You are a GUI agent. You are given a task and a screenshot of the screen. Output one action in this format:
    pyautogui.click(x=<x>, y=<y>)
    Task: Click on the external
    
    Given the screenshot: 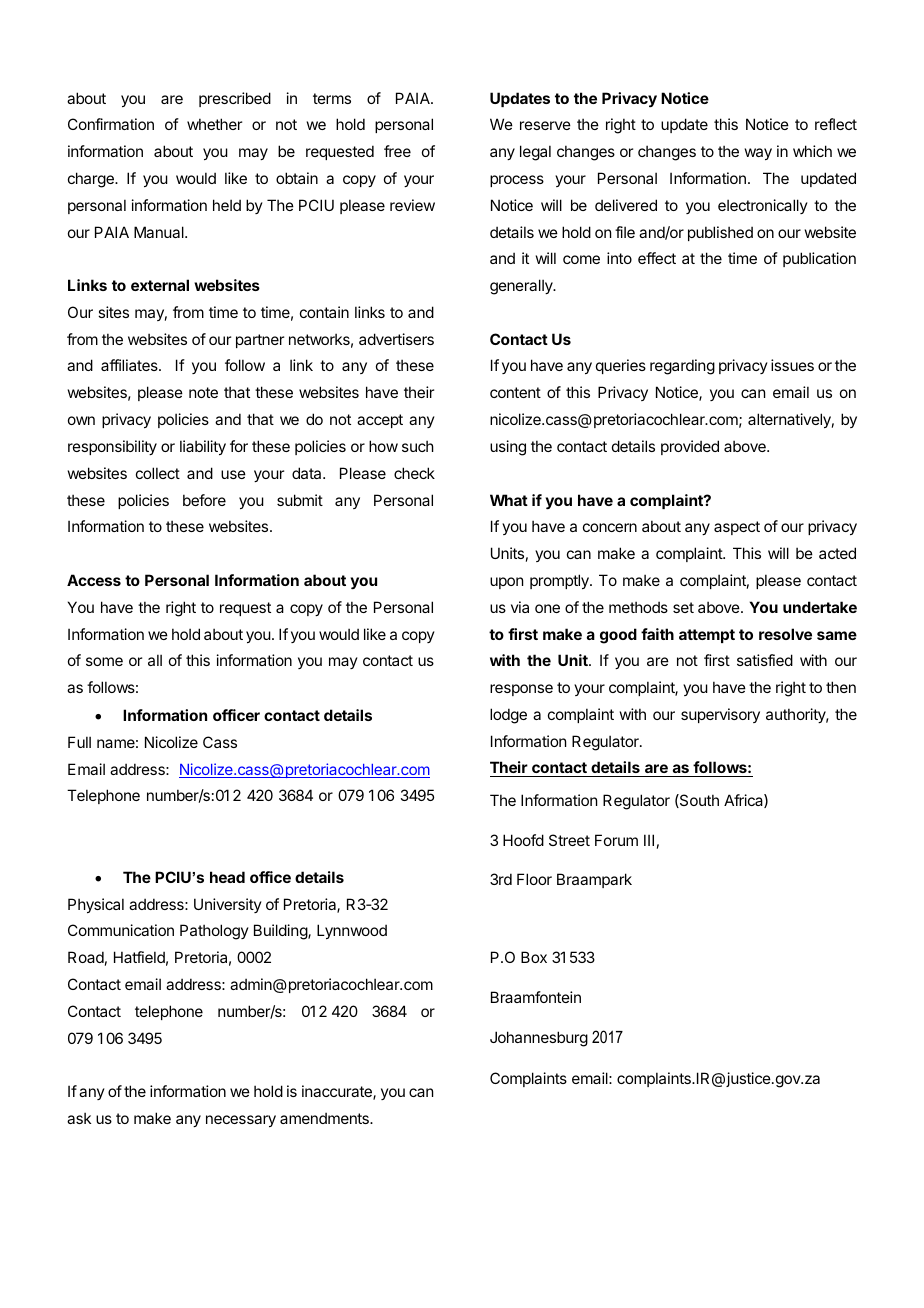 What is the action you would take?
    pyautogui.click(x=160, y=285)
